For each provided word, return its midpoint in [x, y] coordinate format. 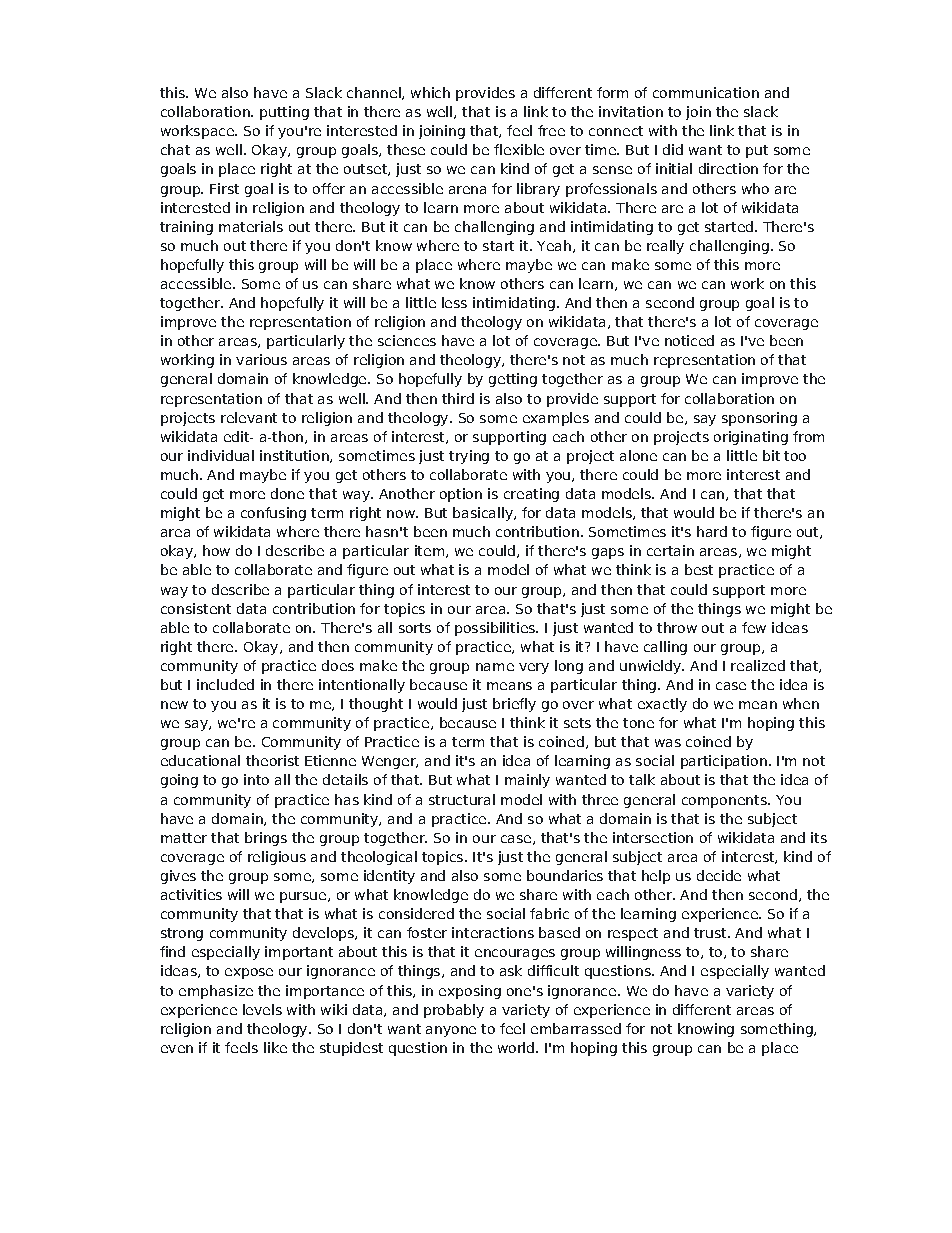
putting [284, 113]
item [429, 550]
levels [262, 1009]
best [699, 569]
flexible [519, 149]
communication [706, 92]
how [216, 550]
